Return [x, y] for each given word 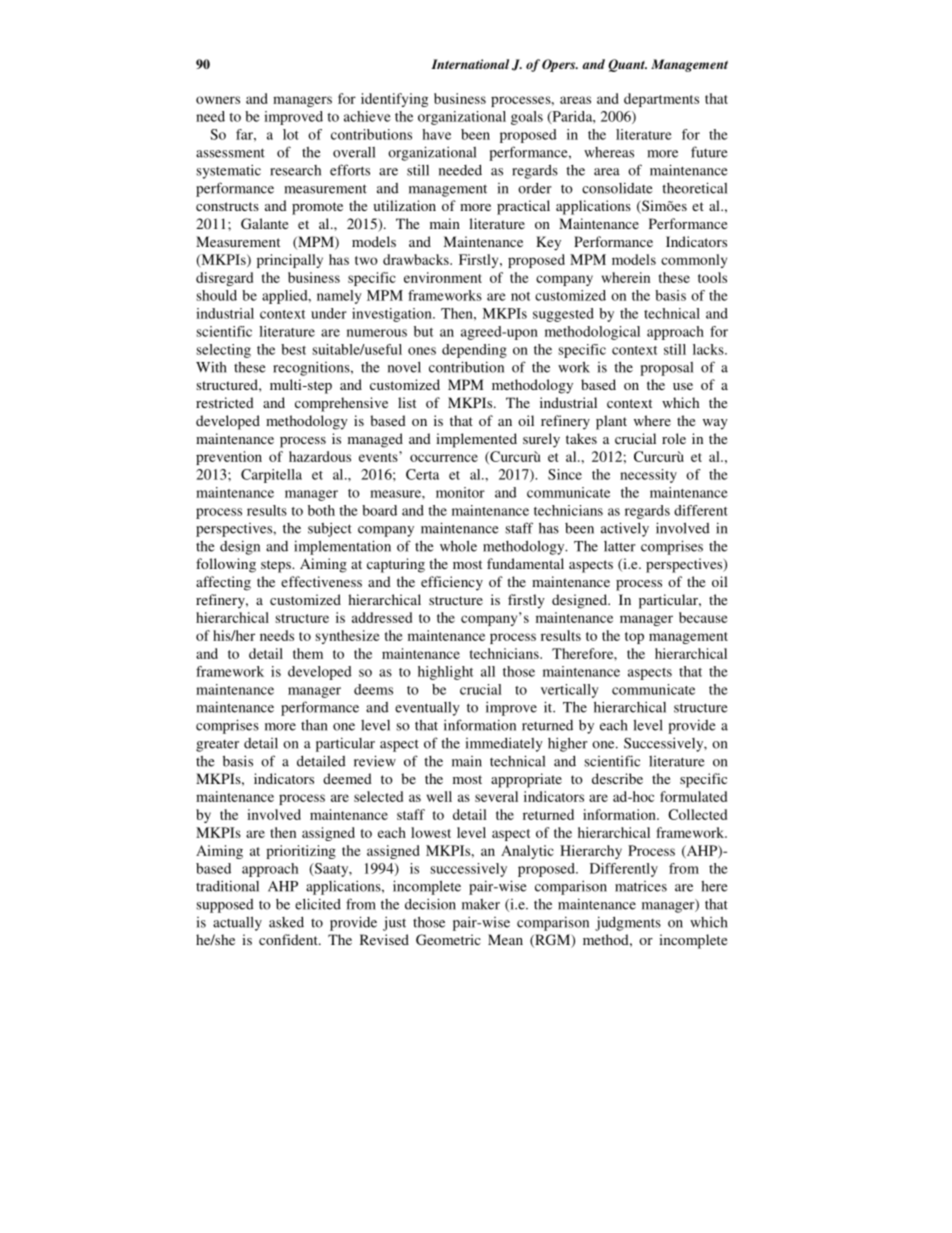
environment [443, 277]
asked [286, 922]
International [470, 64]
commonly [694, 261]
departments [661, 100]
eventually [427, 709]
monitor [460, 492]
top [634, 638]
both [321, 510]
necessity [648, 476]
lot [291, 134]
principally [290, 261]
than [314, 725]
